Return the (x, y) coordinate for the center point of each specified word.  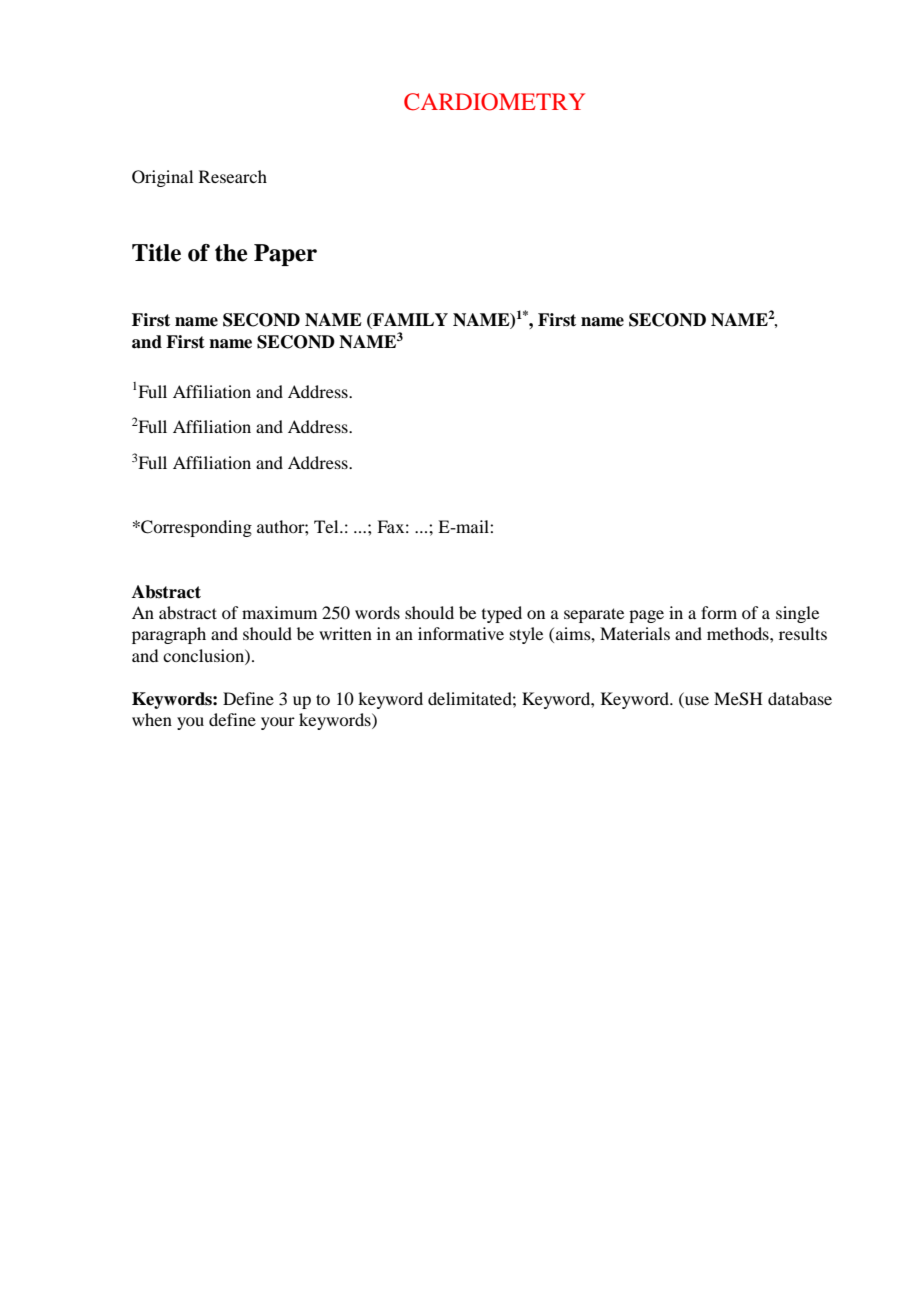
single (797, 614)
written (345, 633)
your (278, 723)
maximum (279, 612)
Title (156, 253)
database (800, 698)
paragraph (169, 635)
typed (502, 614)
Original (162, 178)
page (646, 616)
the (231, 253)
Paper (285, 255)
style (526, 635)
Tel (327, 526)
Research (233, 176)
